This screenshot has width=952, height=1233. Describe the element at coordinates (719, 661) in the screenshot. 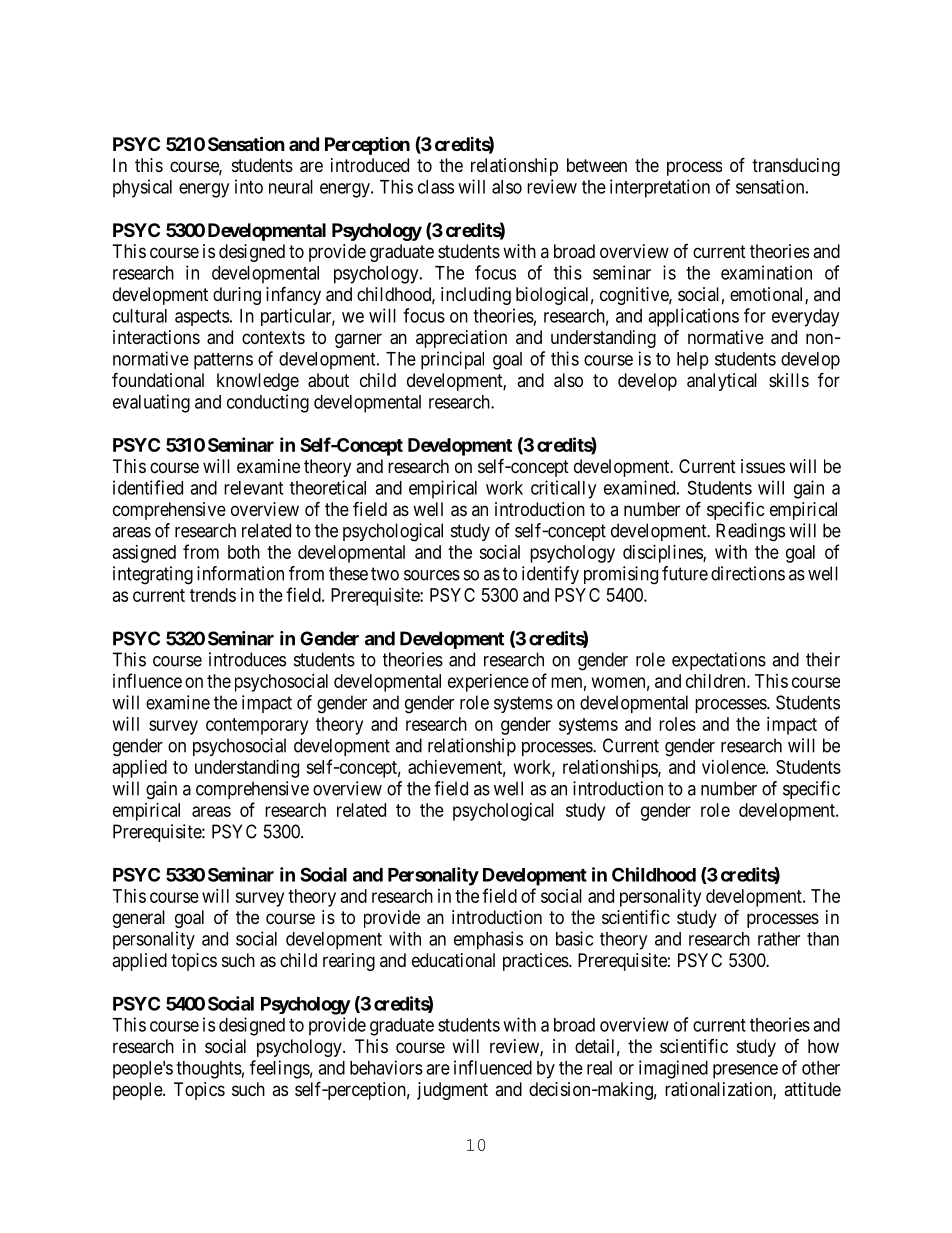

I see `expectations` at that location.
